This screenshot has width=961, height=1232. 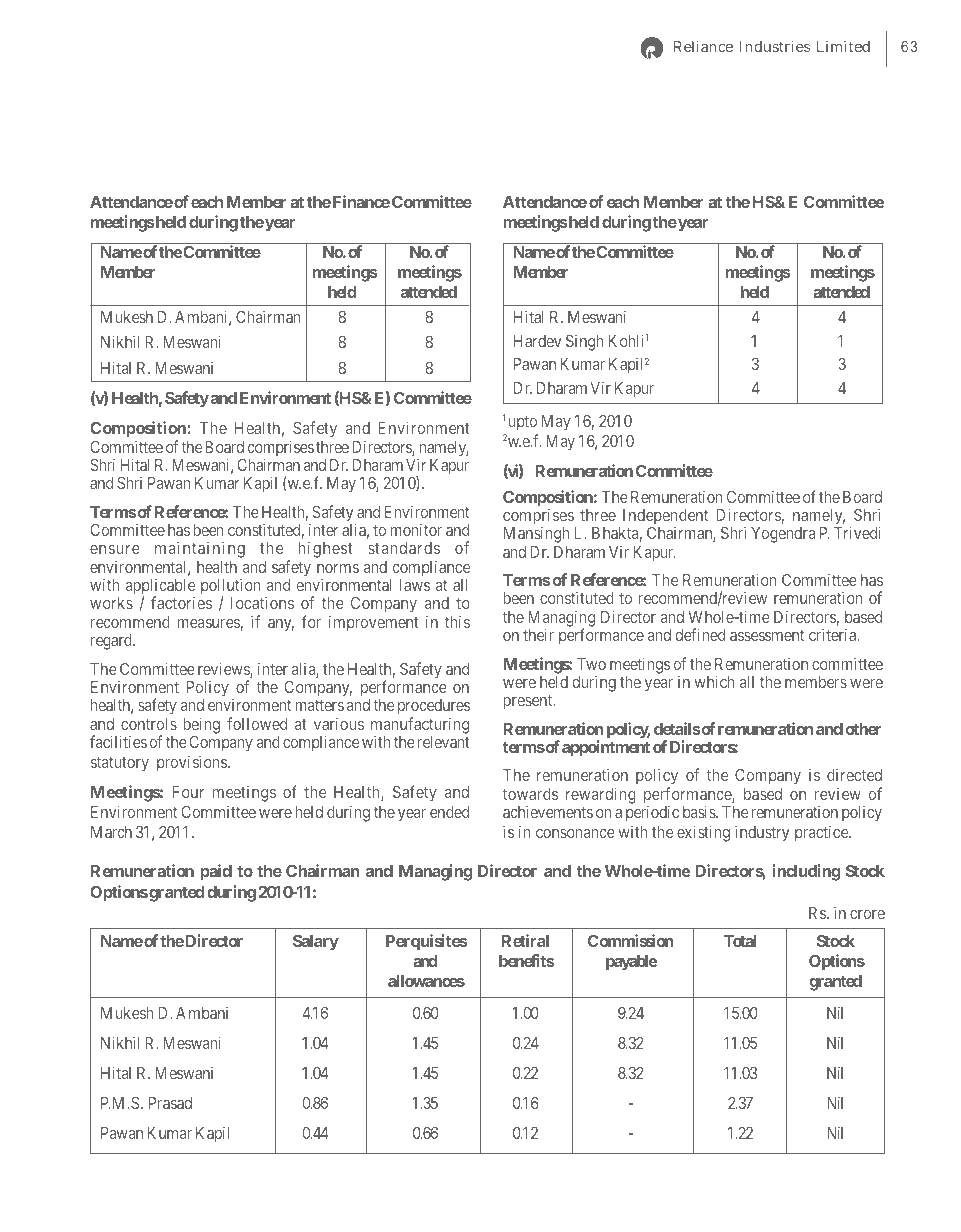 I want to click on towards, so click(x=530, y=794).
